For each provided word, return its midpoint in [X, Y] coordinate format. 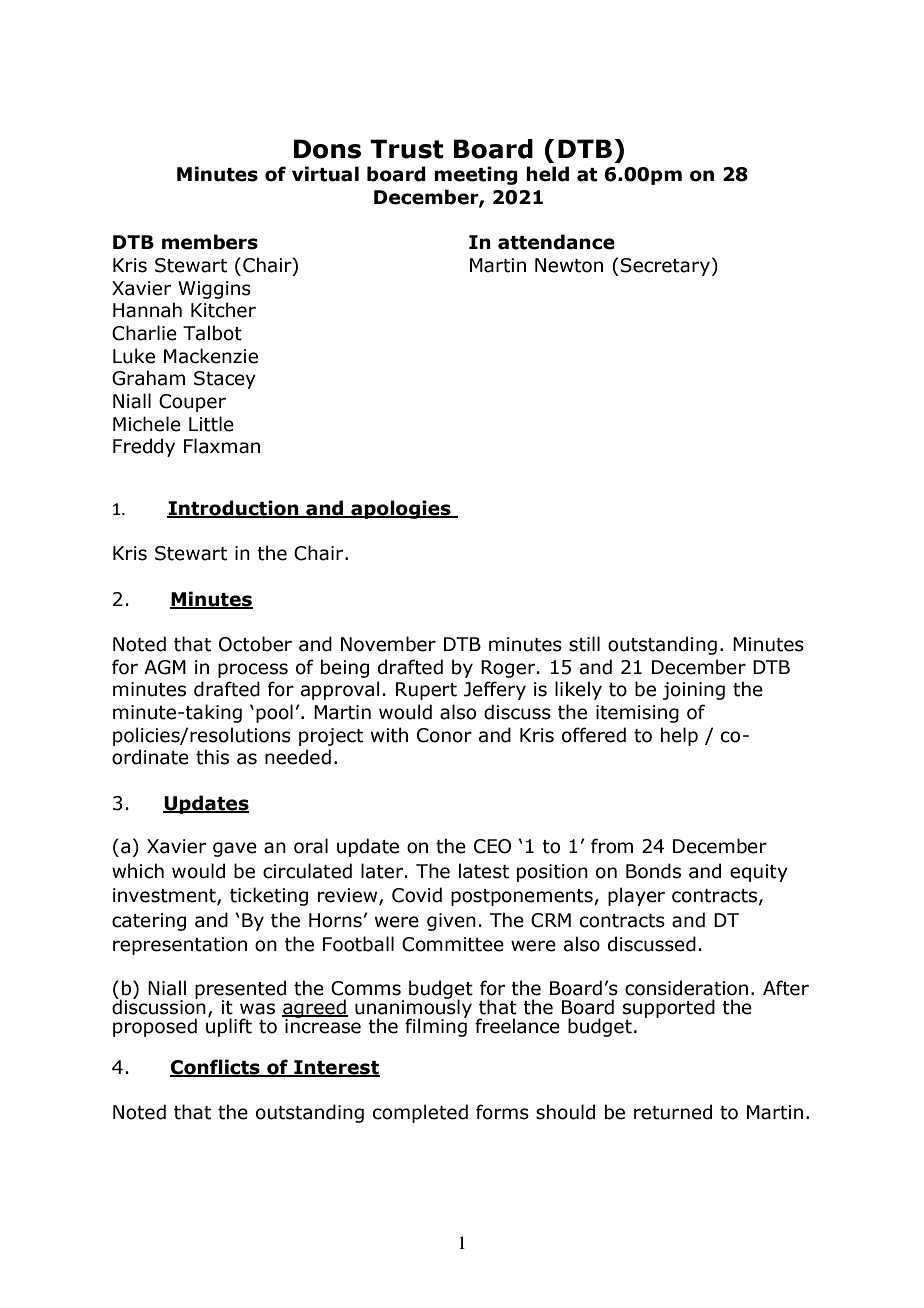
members [210, 242]
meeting [476, 175]
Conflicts [216, 1068]
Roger [509, 669]
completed [420, 1113]
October [255, 644]
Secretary [665, 267]
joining [694, 691]
